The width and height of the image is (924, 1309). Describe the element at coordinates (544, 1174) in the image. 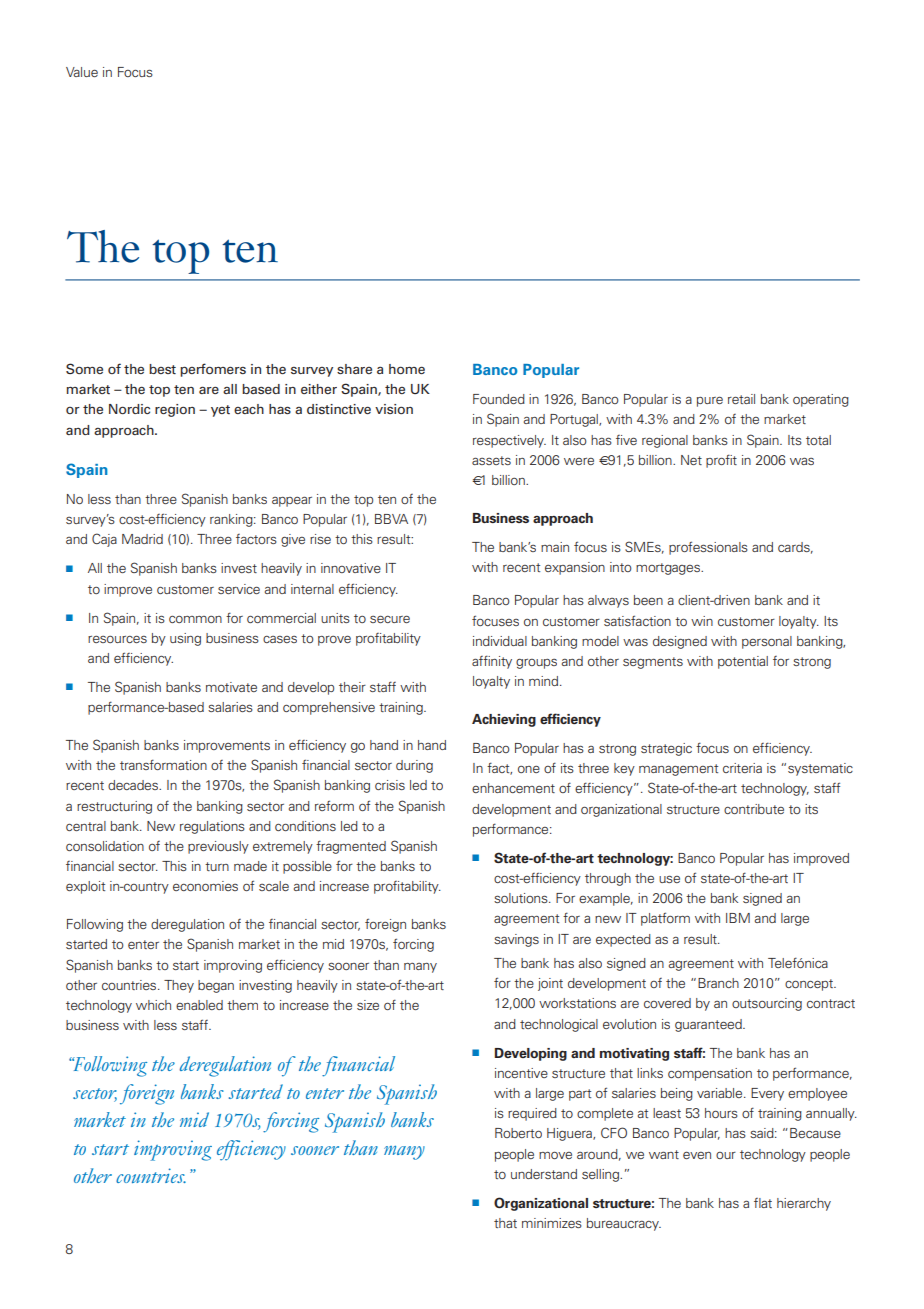

I see `understand` at that location.
